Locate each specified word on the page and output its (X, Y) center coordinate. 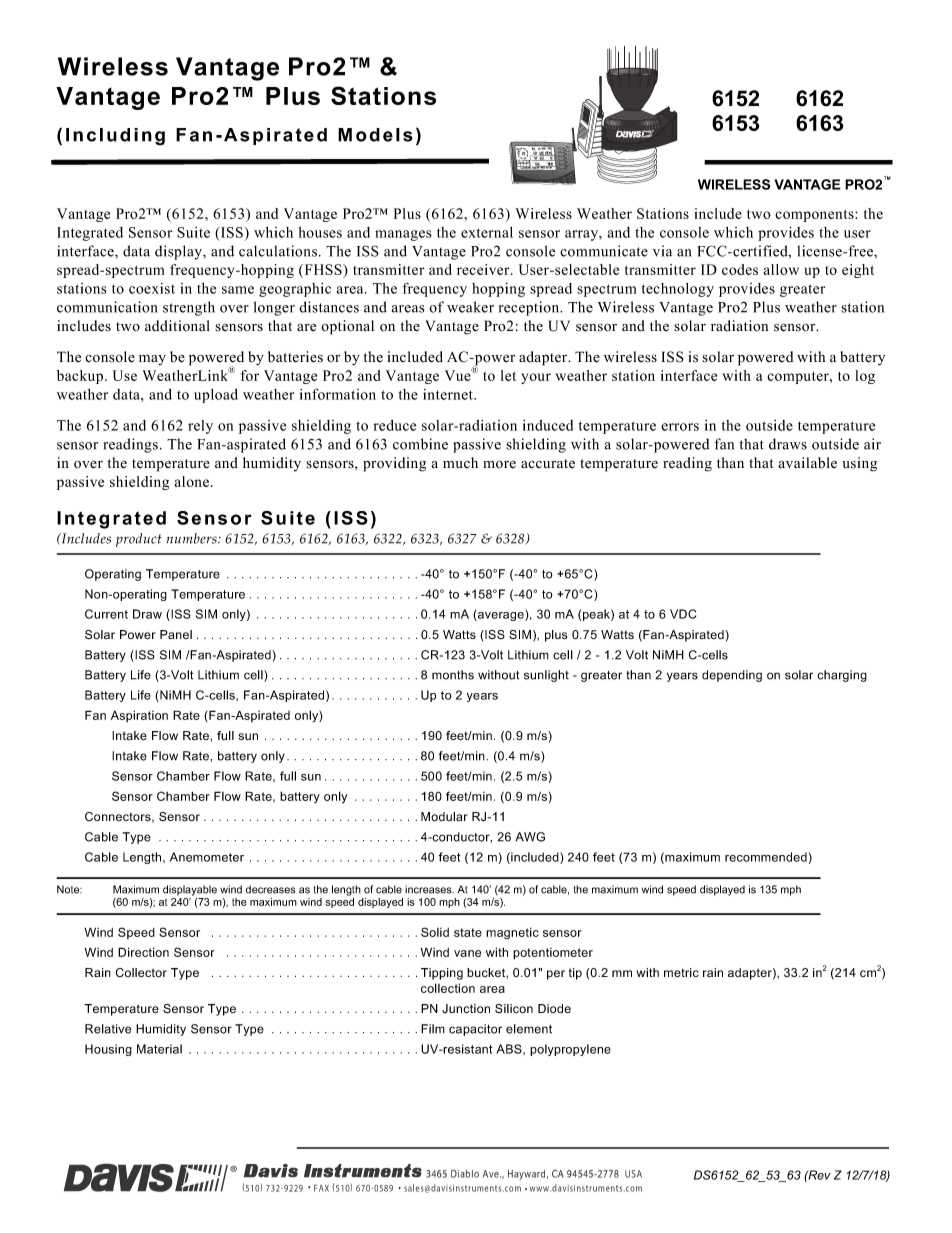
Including (115, 137)
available (807, 463)
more (499, 465)
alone (193, 481)
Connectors (119, 817)
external (487, 232)
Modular (444, 816)
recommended (766, 857)
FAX (321, 1188)
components (815, 216)
